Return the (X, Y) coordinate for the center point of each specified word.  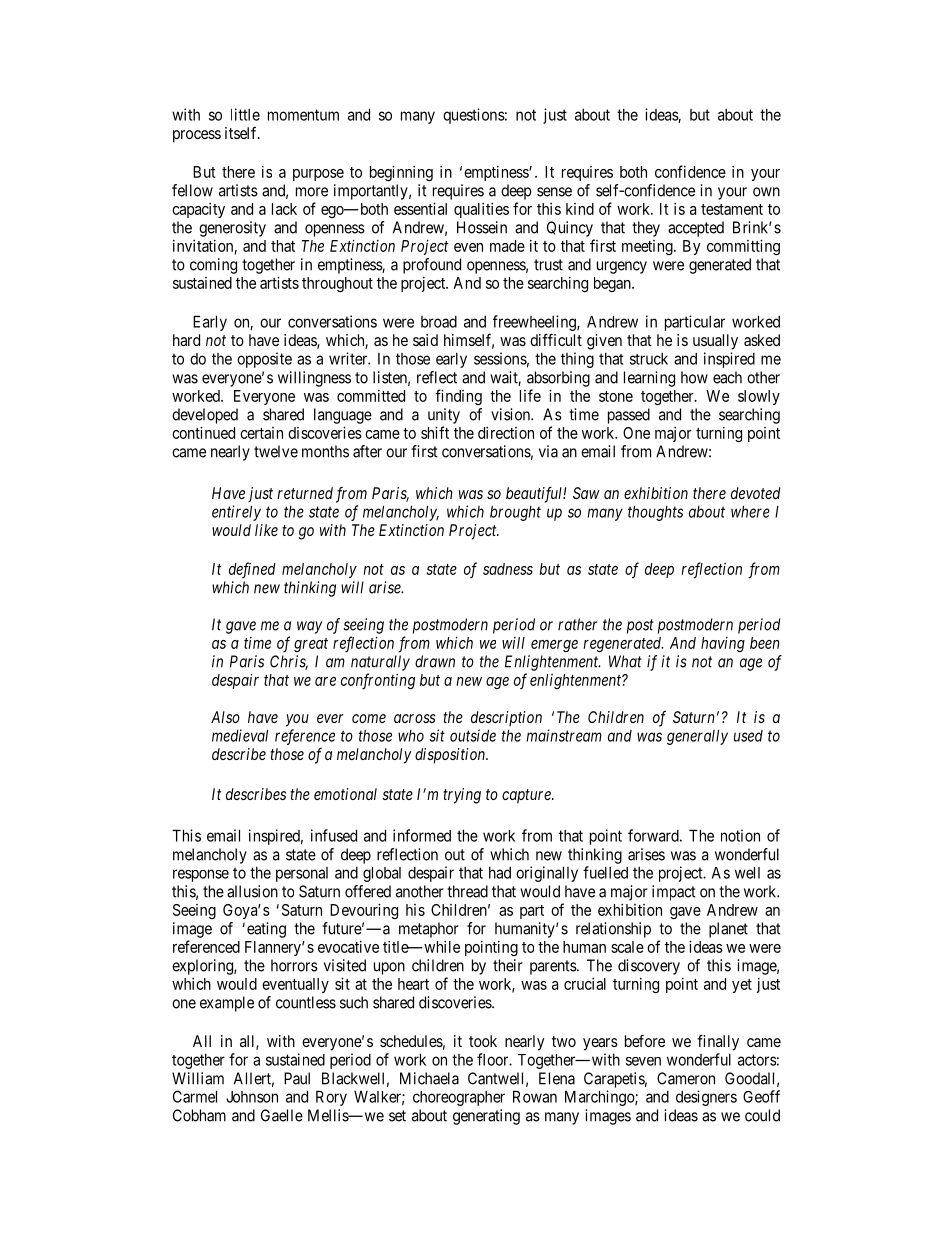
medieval (240, 735)
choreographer (459, 1098)
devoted (756, 493)
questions (474, 116)
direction (506, 433)
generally (697, 737)
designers (706, 1098)
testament (732, 209)
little (245, 114)
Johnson (252, 1097)
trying (462, 796)
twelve (276, 451)
